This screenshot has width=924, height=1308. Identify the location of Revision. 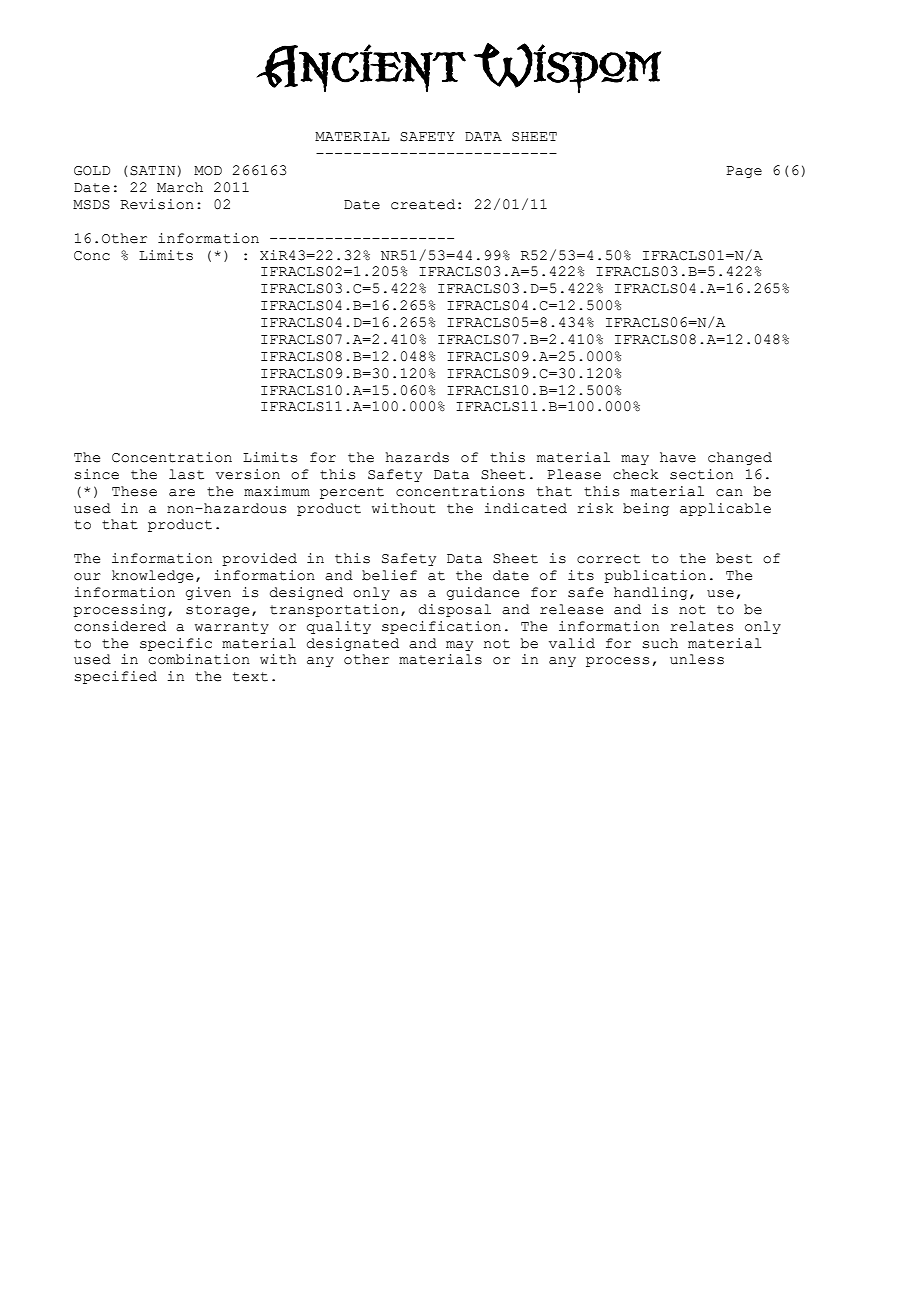
(157, 204).
